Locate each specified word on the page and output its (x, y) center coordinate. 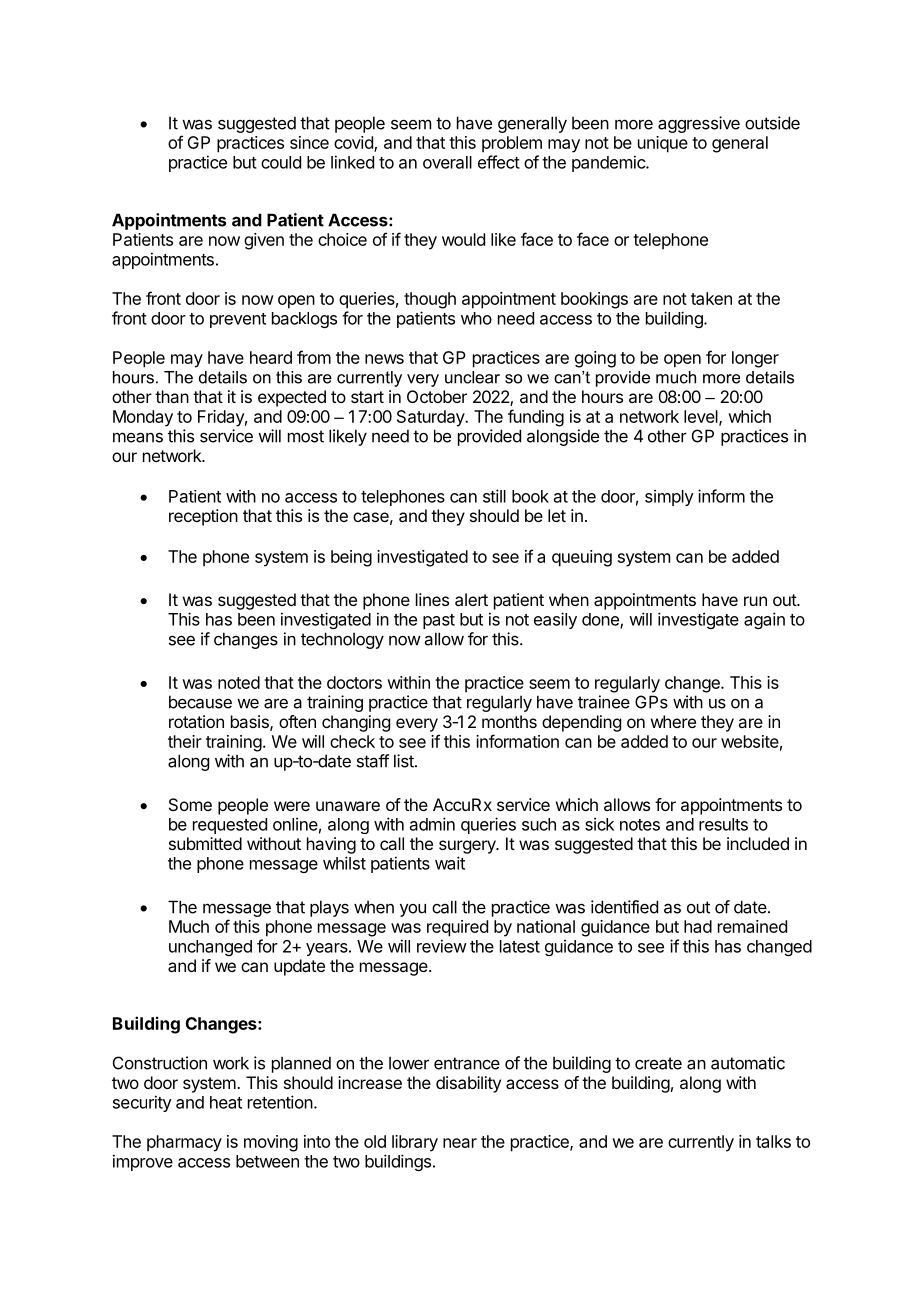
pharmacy (184, 1143)
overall (447, 162)
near (460, 1143)
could (281, 162)
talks (773, 1141)
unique (663, 144)
